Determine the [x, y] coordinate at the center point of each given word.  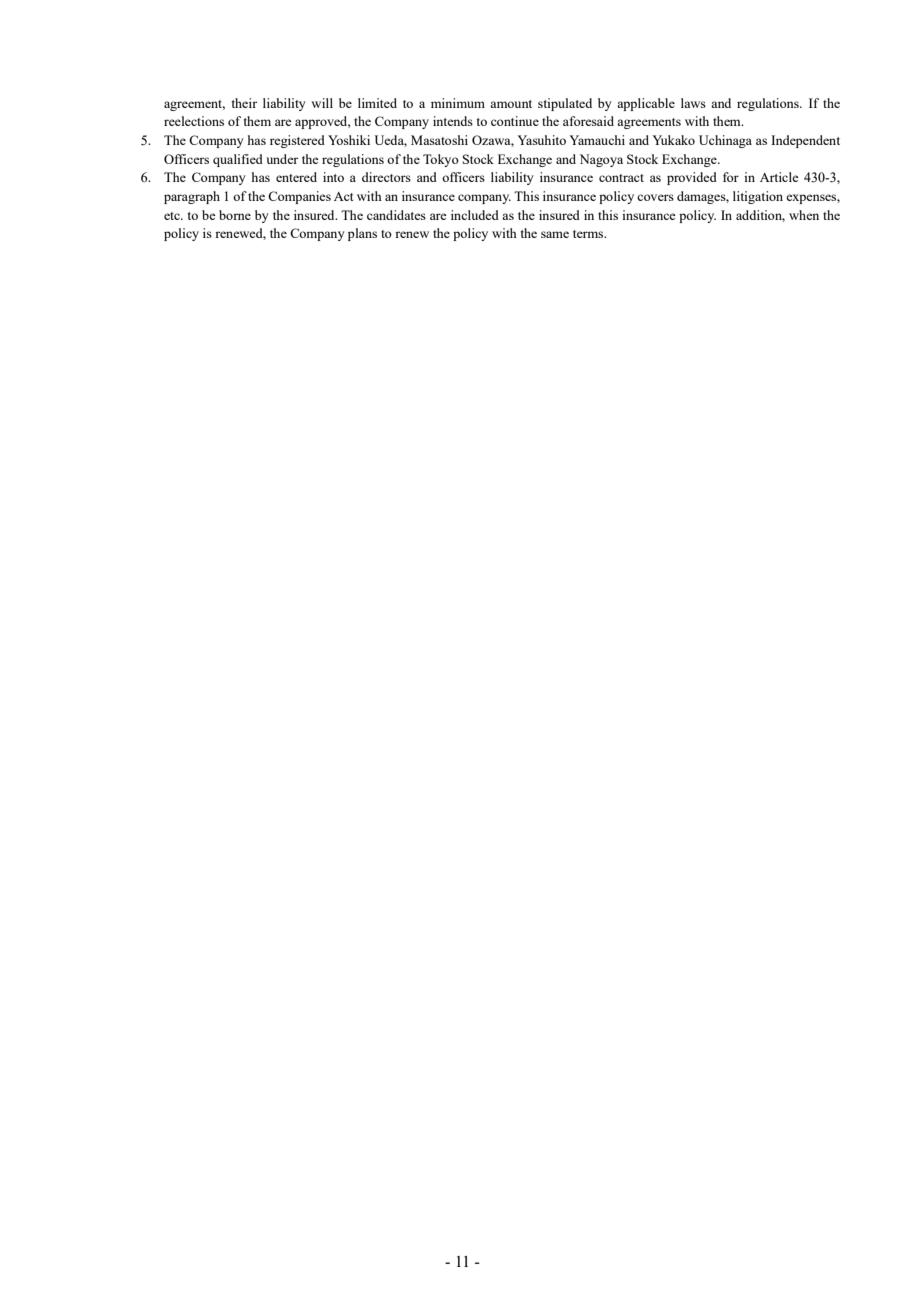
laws [693, 103]
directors [386, 177]
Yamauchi [597, 140]
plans [362, 234]
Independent [805, 141]
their [244, 103]
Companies [299, 197]
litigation [758, 197]
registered [297, 141]
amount [511, 104]
